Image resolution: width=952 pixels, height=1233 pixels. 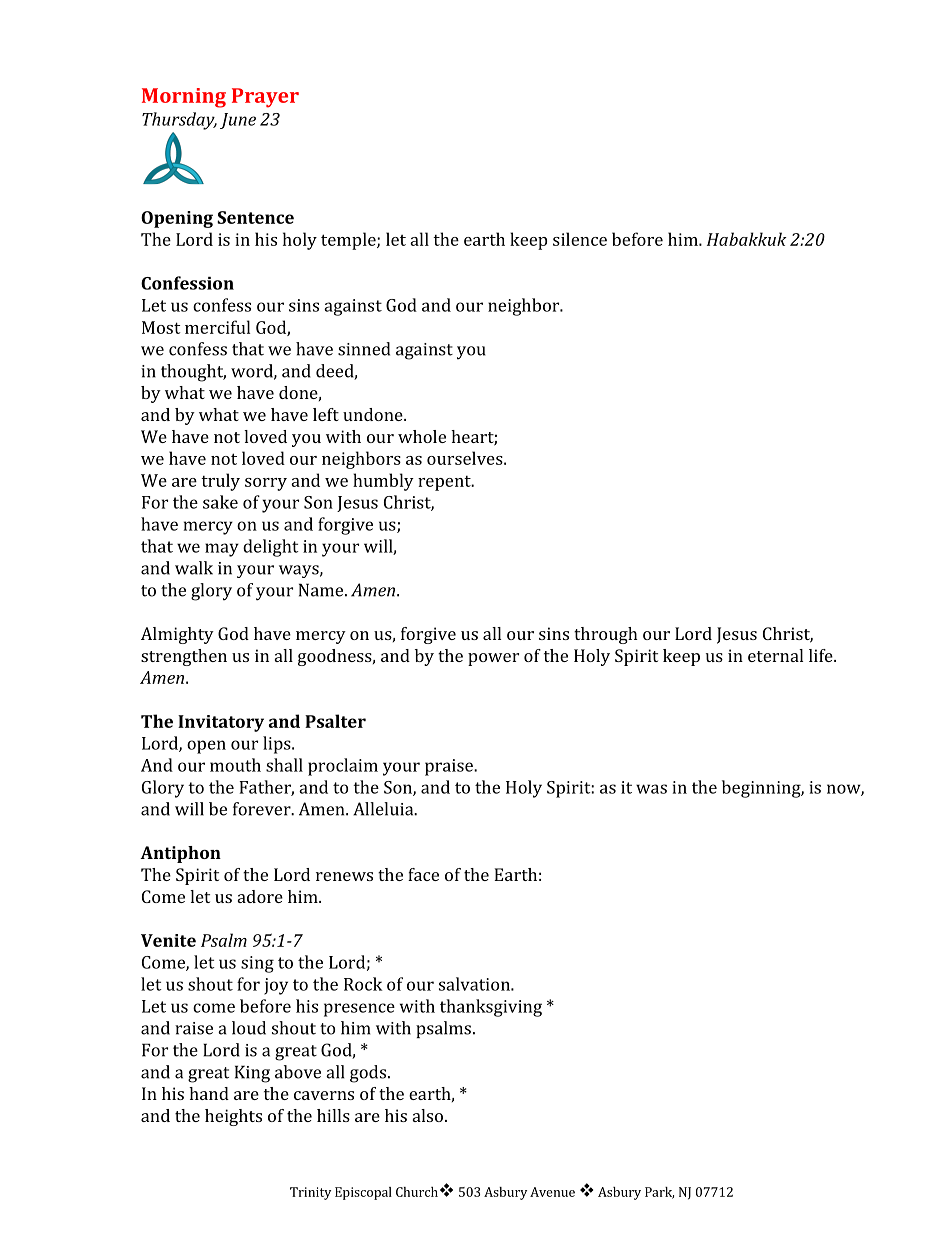 What do you see at coordinates (775, 655) in the page?
I see `eternal` at bounding box center [775, 655].
